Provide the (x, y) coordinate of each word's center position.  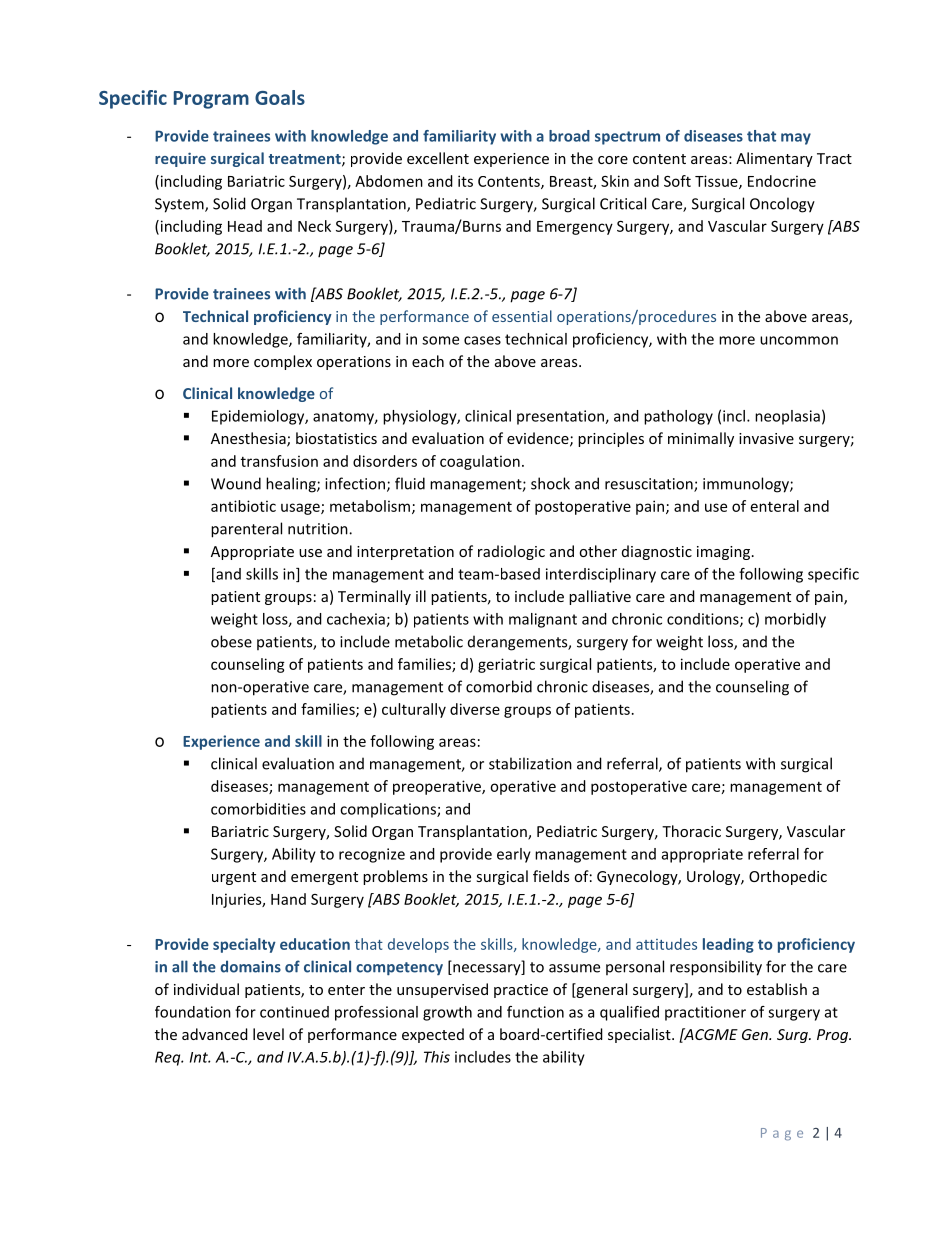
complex (283, 362)
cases (482, 340)
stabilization (530, 763)
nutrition (319, 529)
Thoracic (691, 831)
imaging (723, 553)
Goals (280, 97)
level (268, 1034)
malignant (543, 620)
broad (569, 136)
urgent (234, 878)
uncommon (799, 340)
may (796, 139)
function (535, 1012)
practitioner (705, 1013)
